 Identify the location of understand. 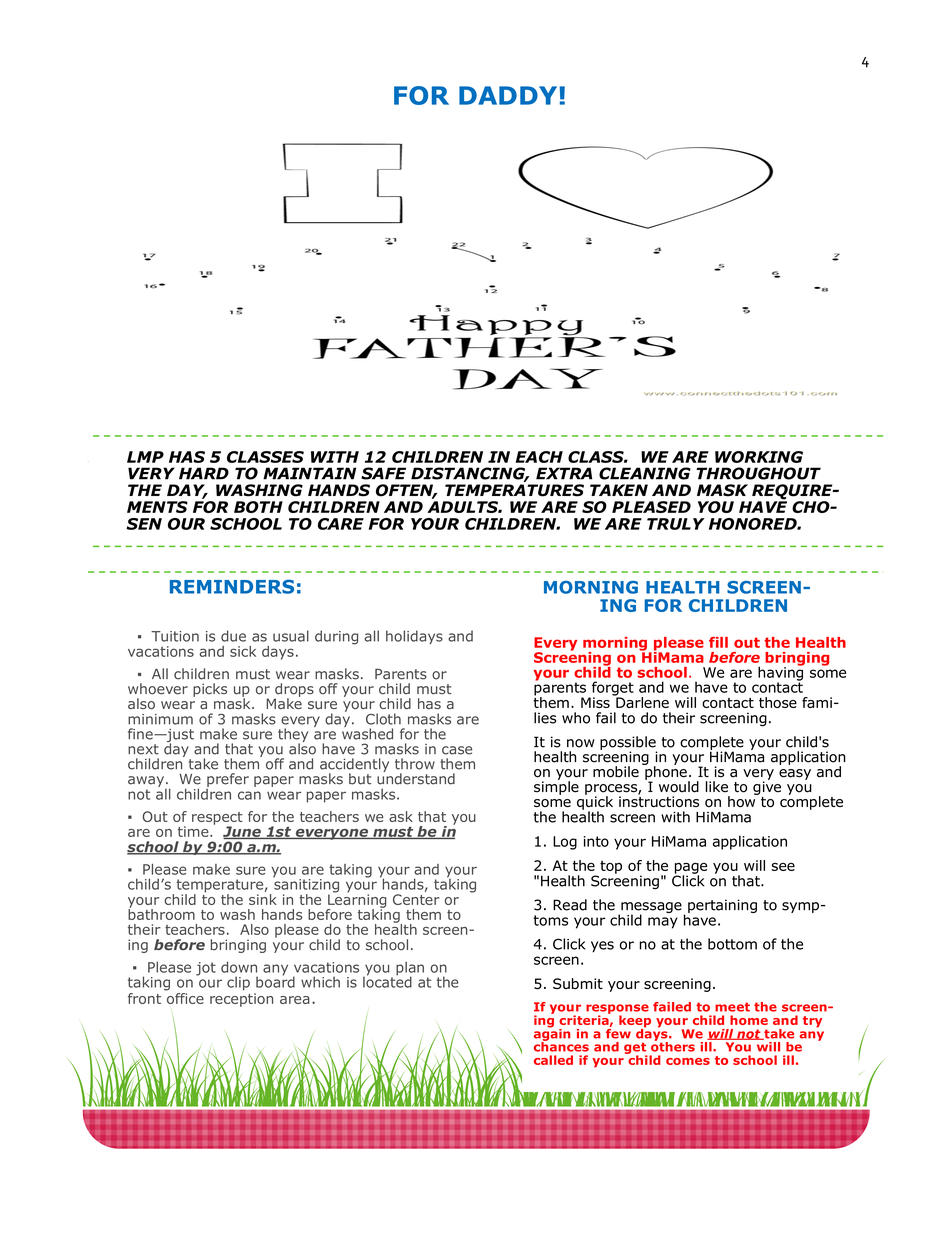
(416, 778).
